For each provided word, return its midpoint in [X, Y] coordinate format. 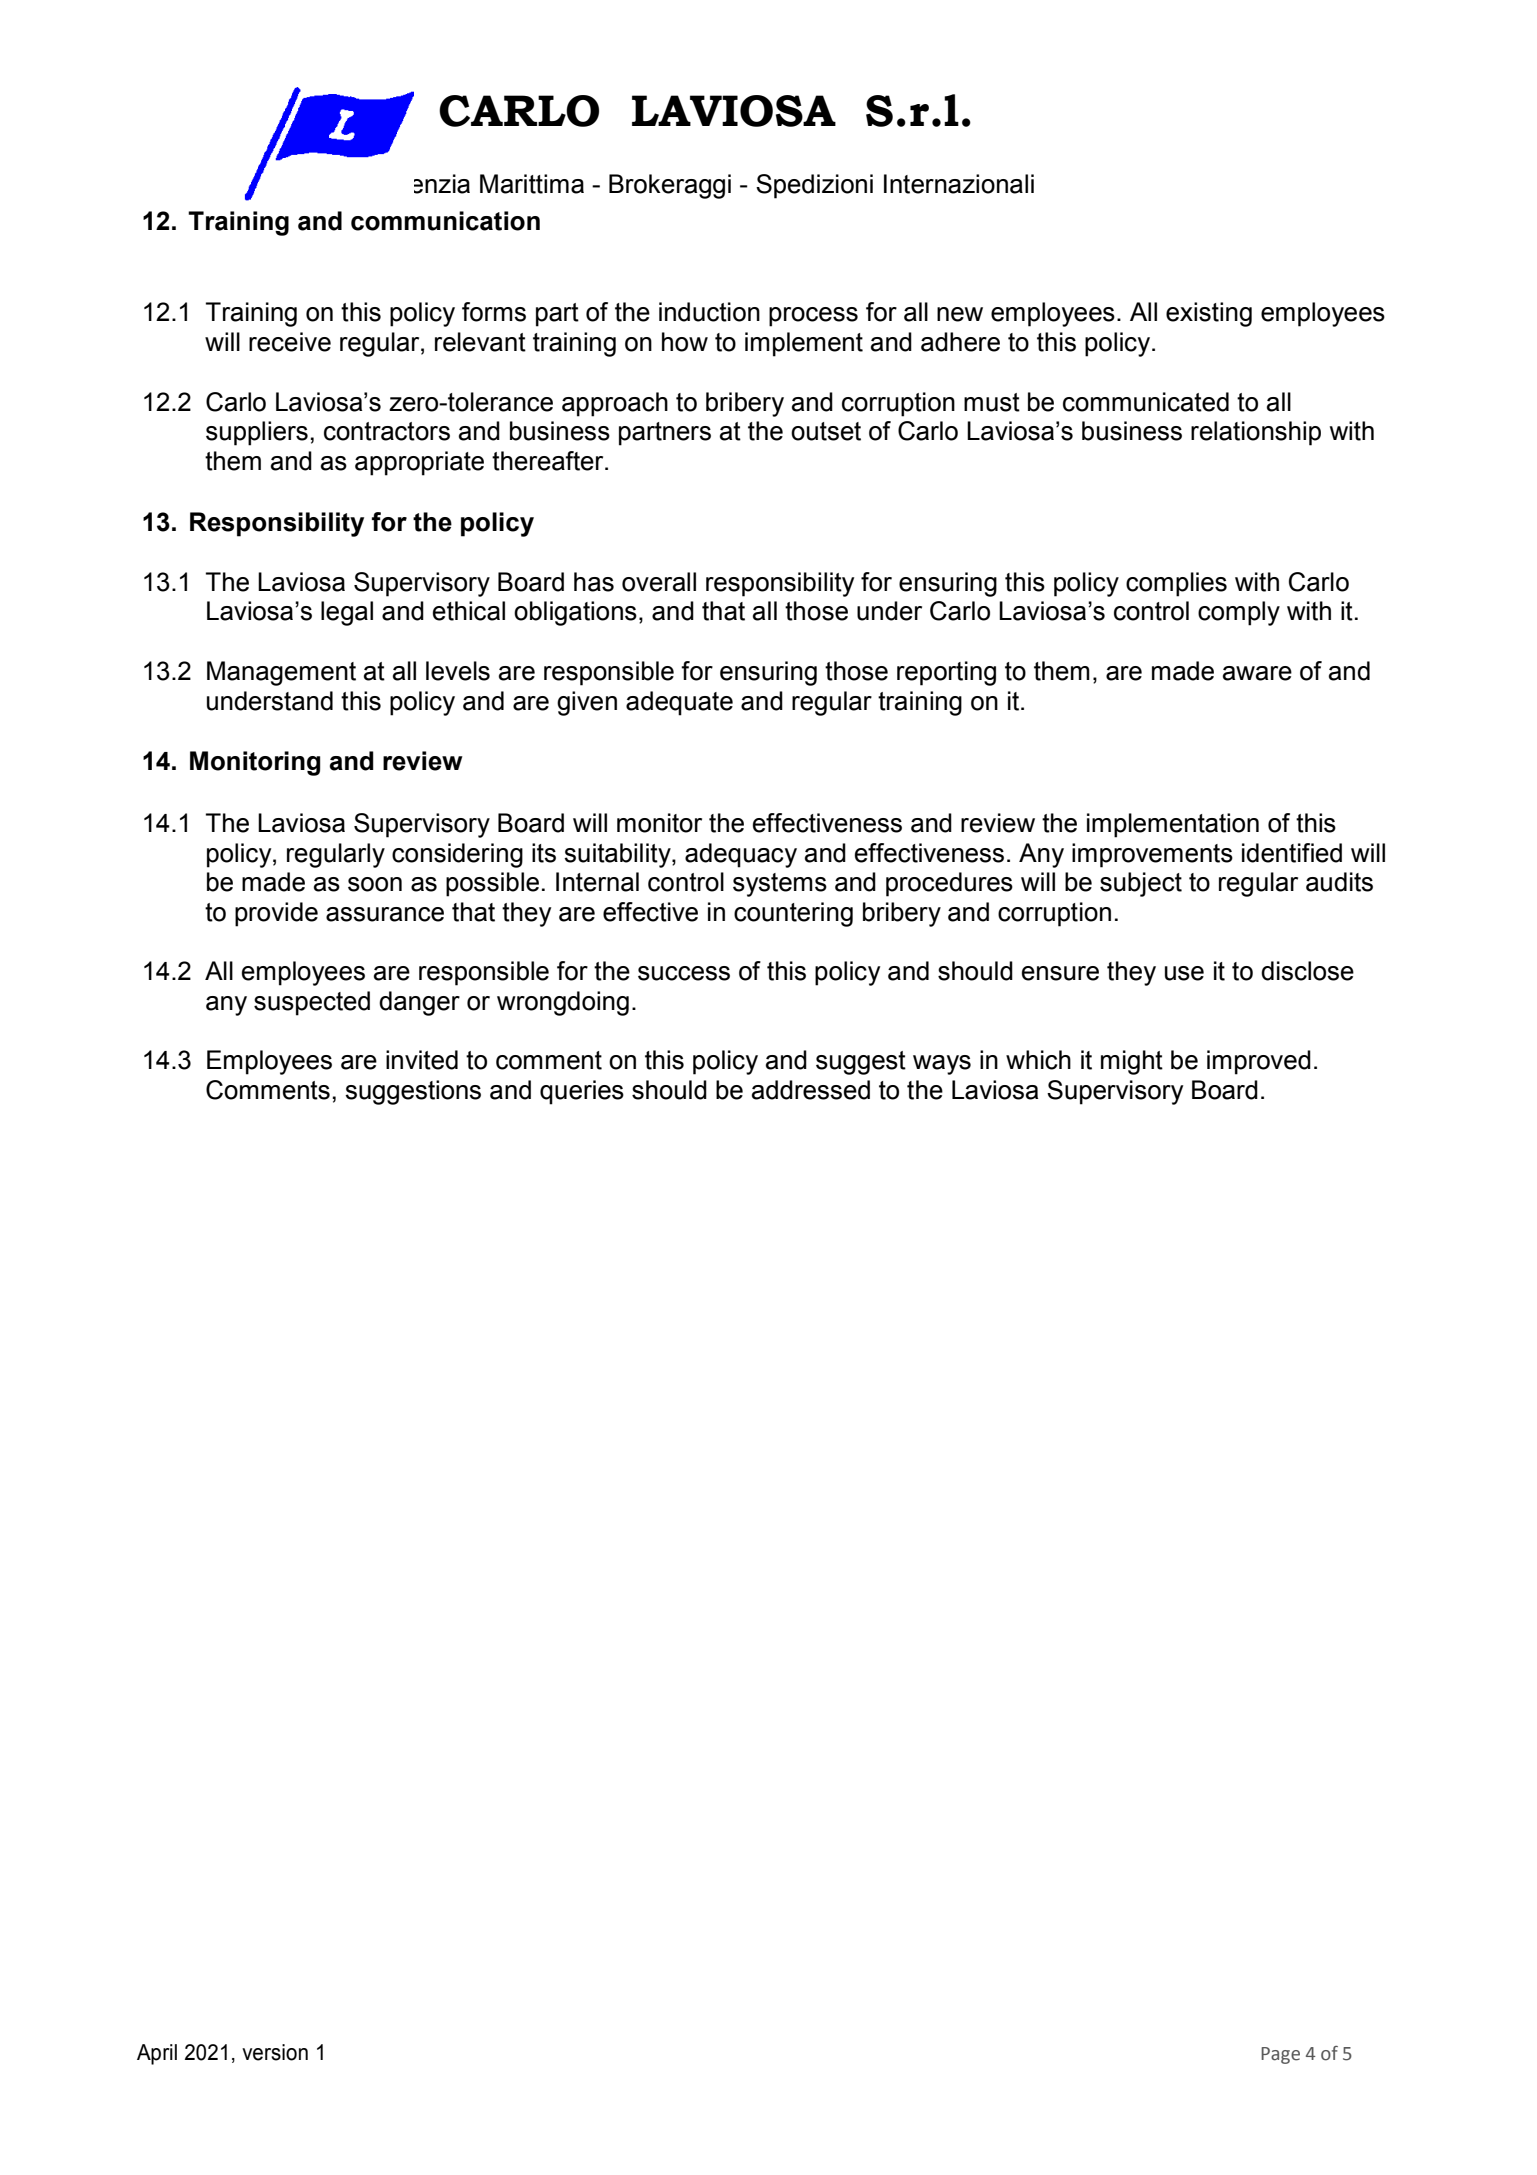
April [157, 2054]
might [1132, 1062]
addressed [811, 1090]
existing [1209, 314]
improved [1259, 1062]
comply [1239, 613]
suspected [312, 1003]
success [684, 973]
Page [1280, 2055]
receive [290, 342]
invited [422, 1060]
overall [659, 582]
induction [709, 312]
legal [347, 613]
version [275, 2052]
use [1184, 973]
